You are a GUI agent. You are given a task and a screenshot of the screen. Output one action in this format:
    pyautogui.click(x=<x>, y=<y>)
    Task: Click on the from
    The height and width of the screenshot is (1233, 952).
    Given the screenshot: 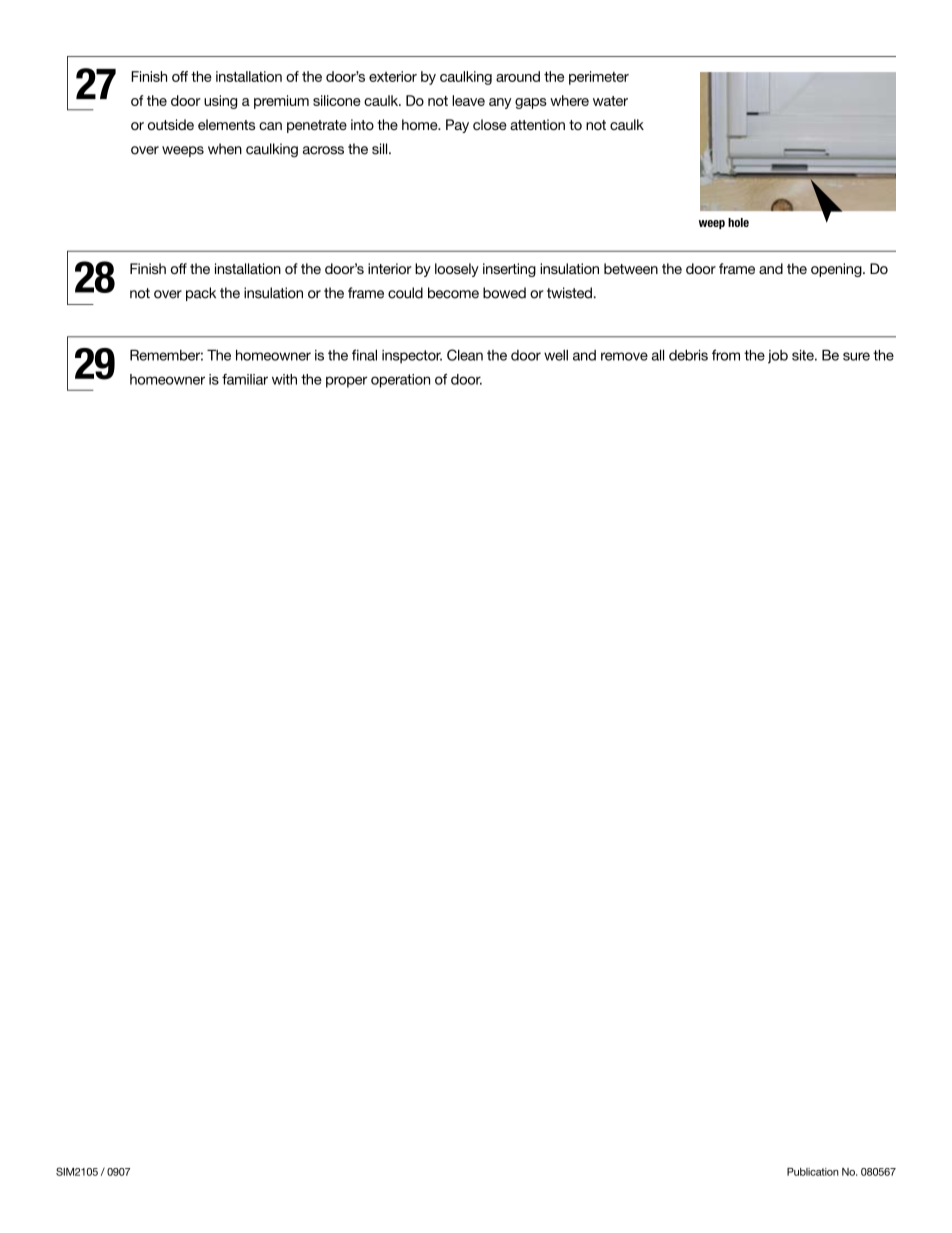 What is the action you would take?
    pyautogui.click(x=726, y=355)
